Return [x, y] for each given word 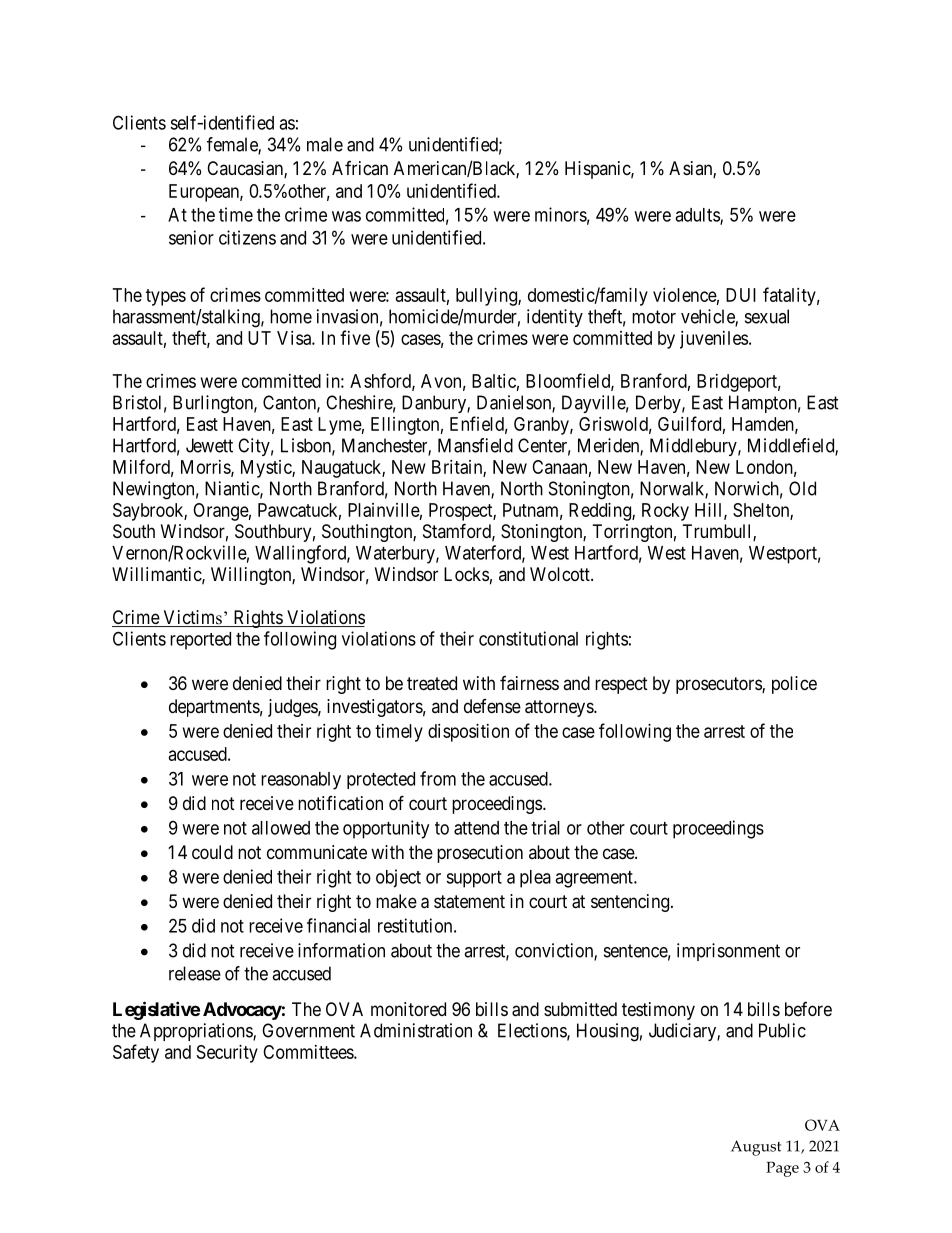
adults [698, 216]
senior [191, 237]
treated [432, 683]
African [360, 168]
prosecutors [719, 685]
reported [200, 641]
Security [227, 1054]
